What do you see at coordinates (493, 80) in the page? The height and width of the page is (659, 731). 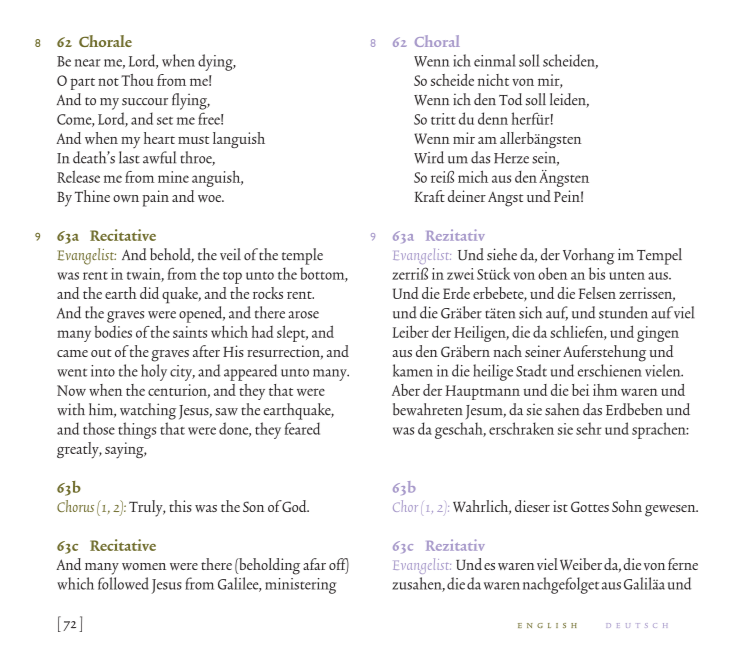 I see `nicht` at bounding box center [493, 80].
